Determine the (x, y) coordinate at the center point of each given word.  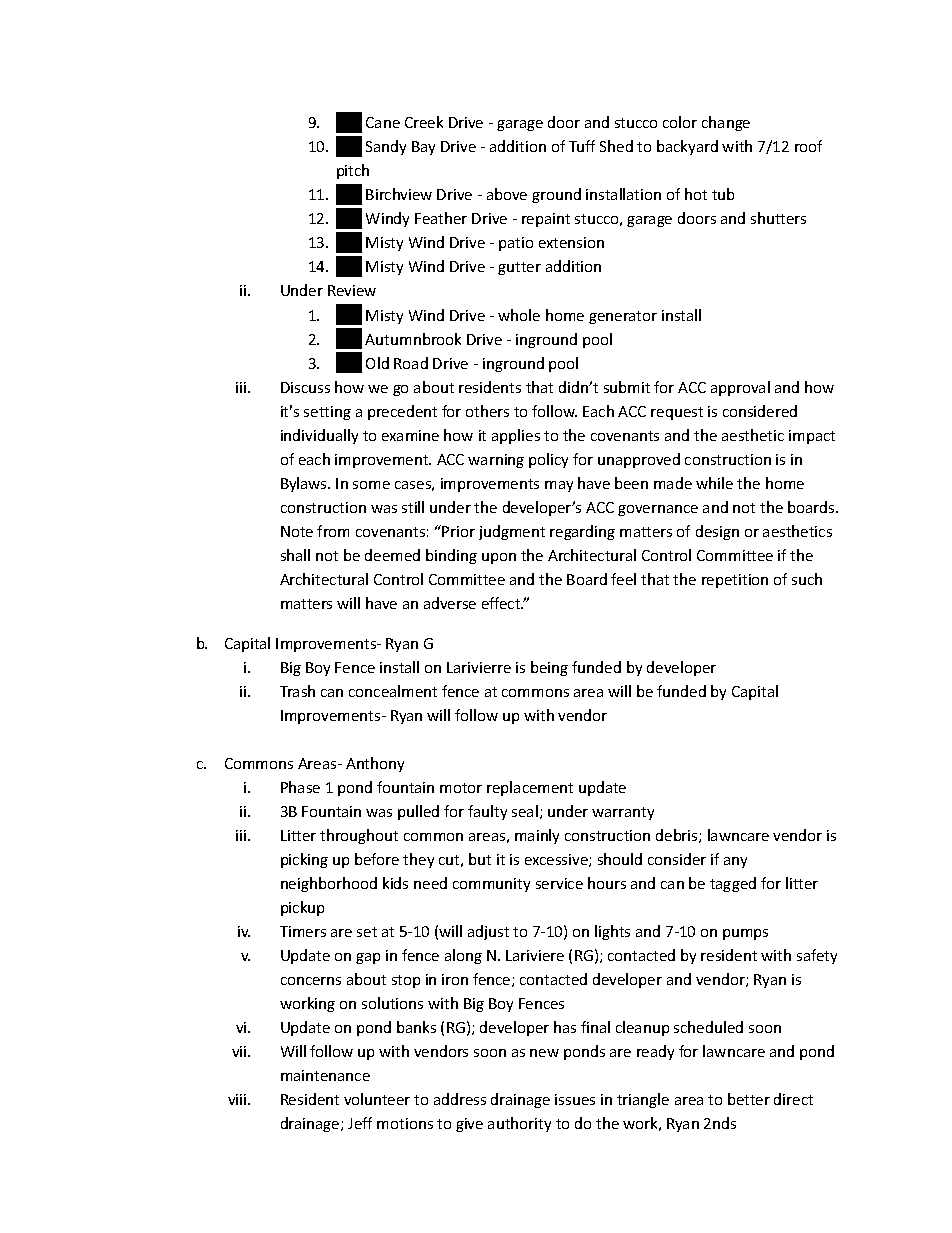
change (726, 123)
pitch (353, 171)
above (507, 194)
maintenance (325, 1075)
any (735, 862)
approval (740, 388)
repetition (735, 581)
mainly (537, 836)
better (749, 1099)
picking (304, 860)
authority (519, 1124)
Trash (297, 691)
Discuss (305, 387)
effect (502, 603)
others (487, 411)
